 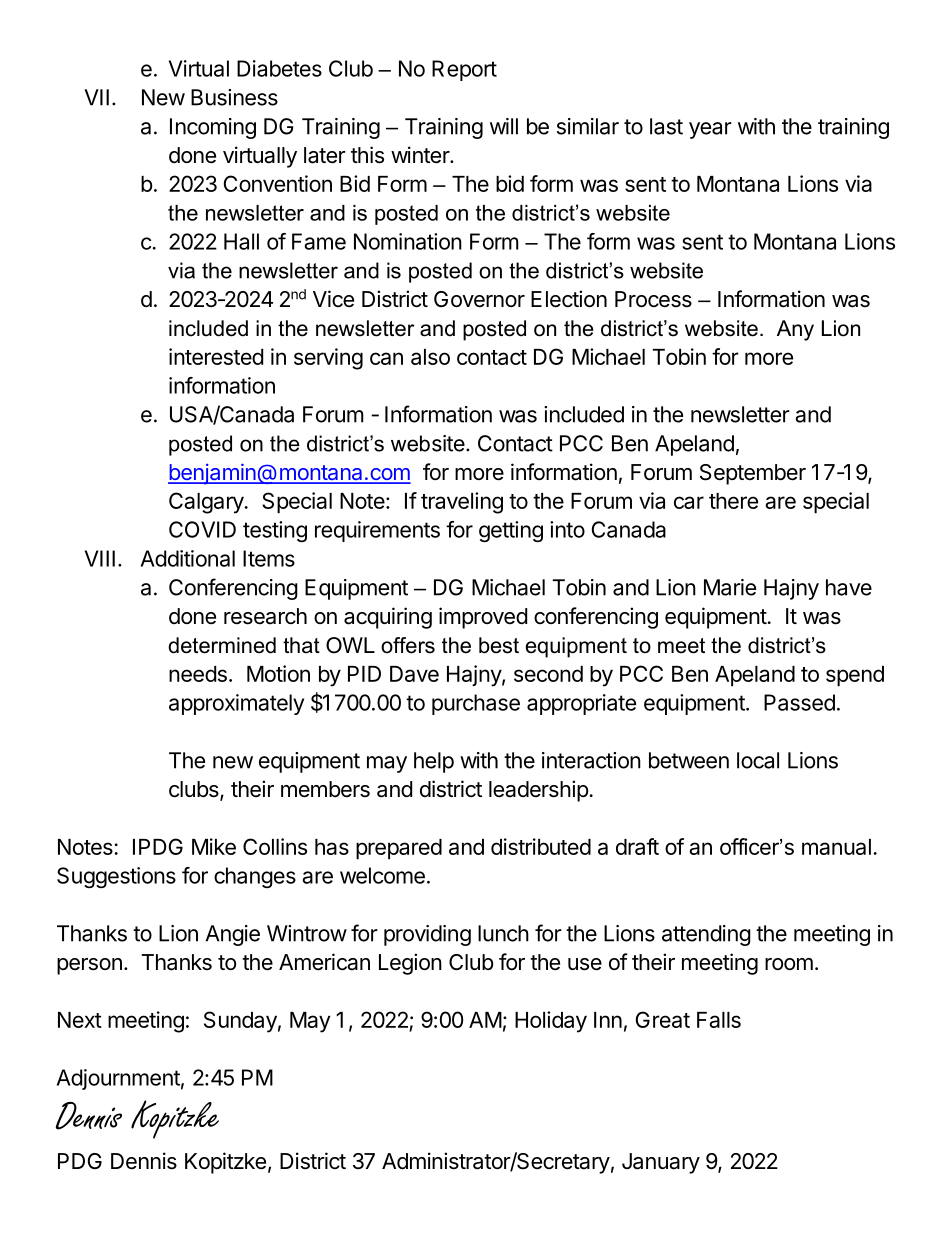 I want to click on Any, so click(x=795, y=330).
